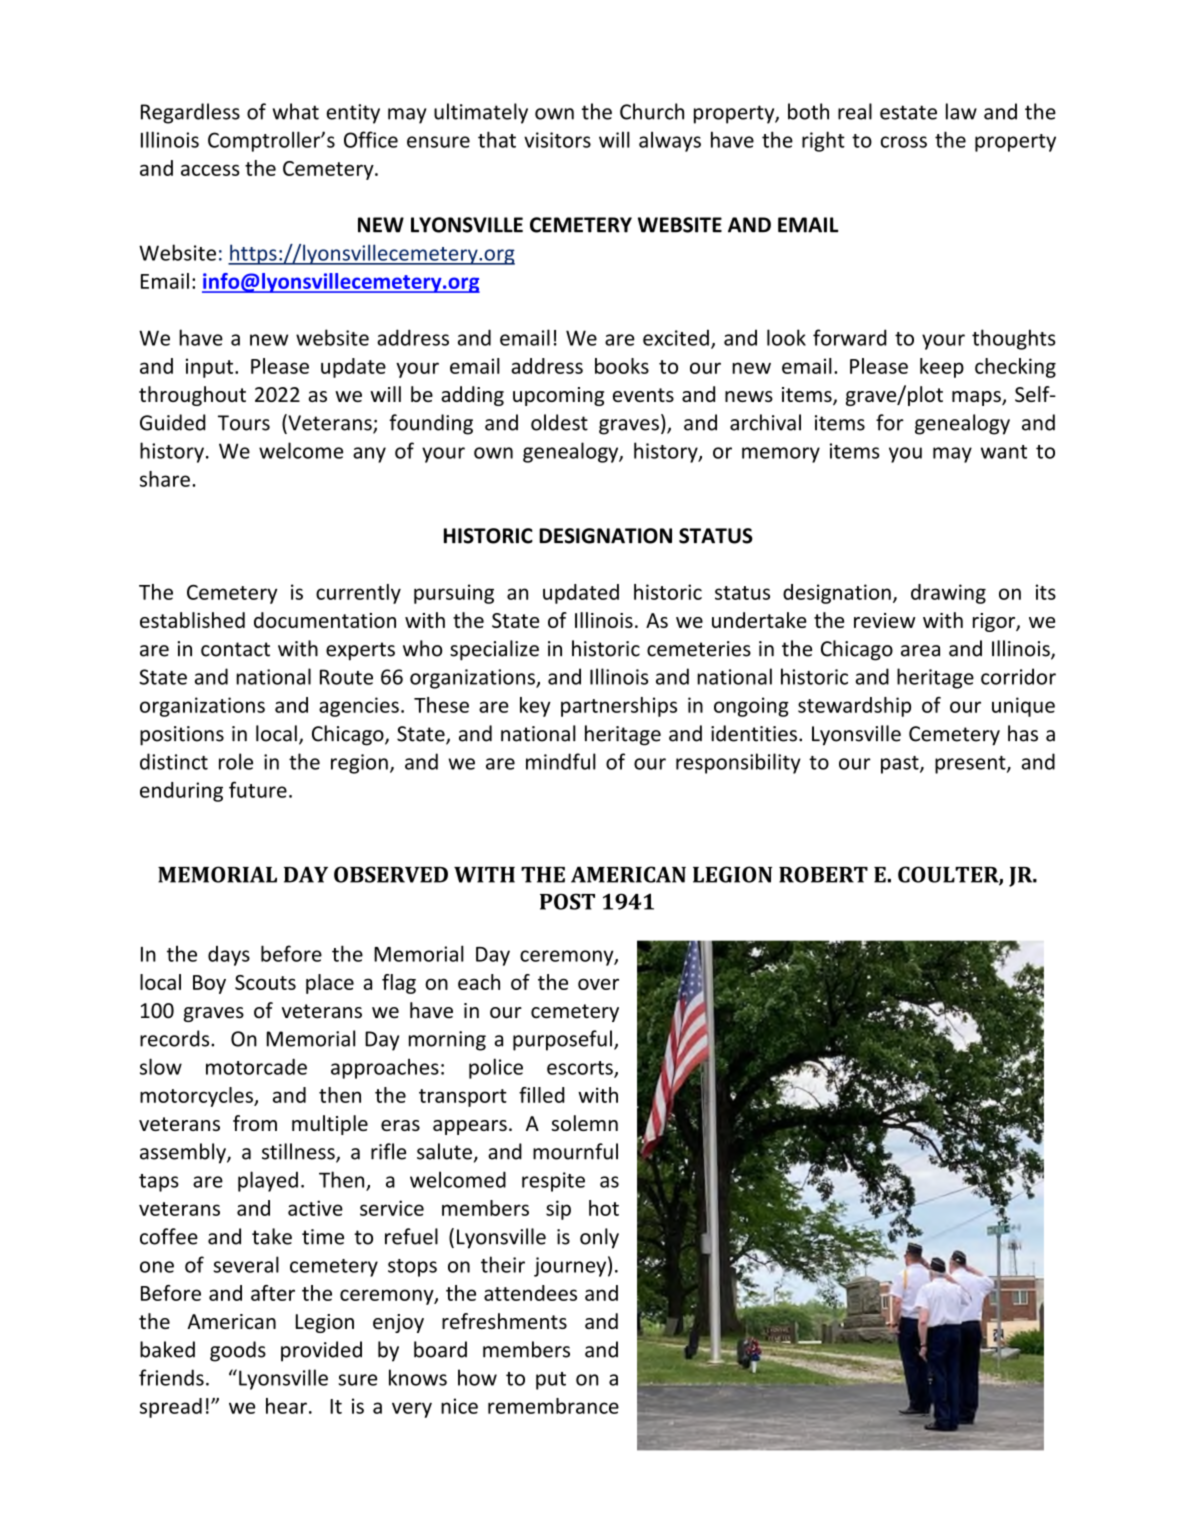 Image resolution: width=1181 pixels, height=1528 pixels. What do you see at coordinates (557, 140) in the screenshot?
I see `visitors` at bounding box center [557, 140].
